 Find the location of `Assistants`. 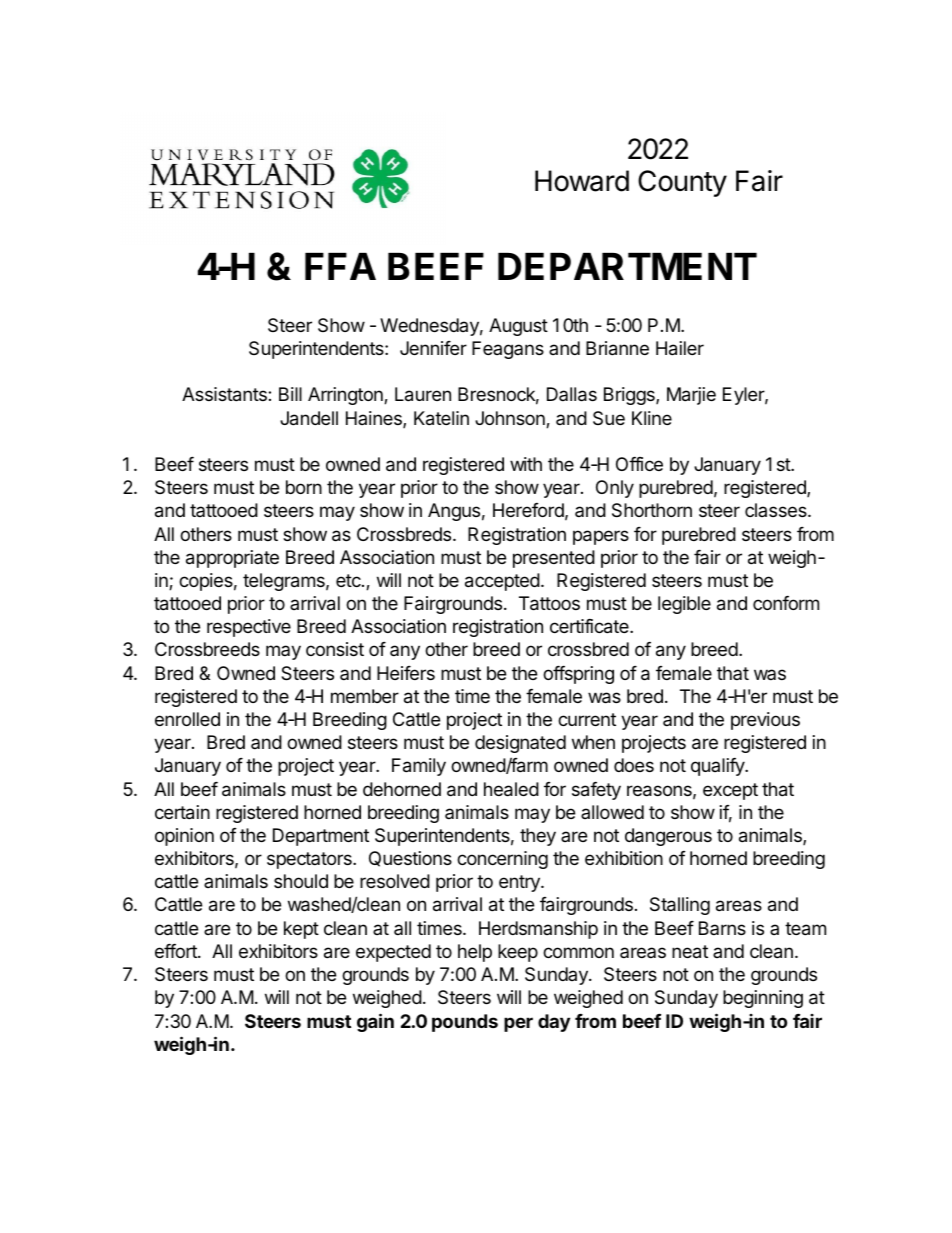

Assistants is located at coordinates (225, 394).
